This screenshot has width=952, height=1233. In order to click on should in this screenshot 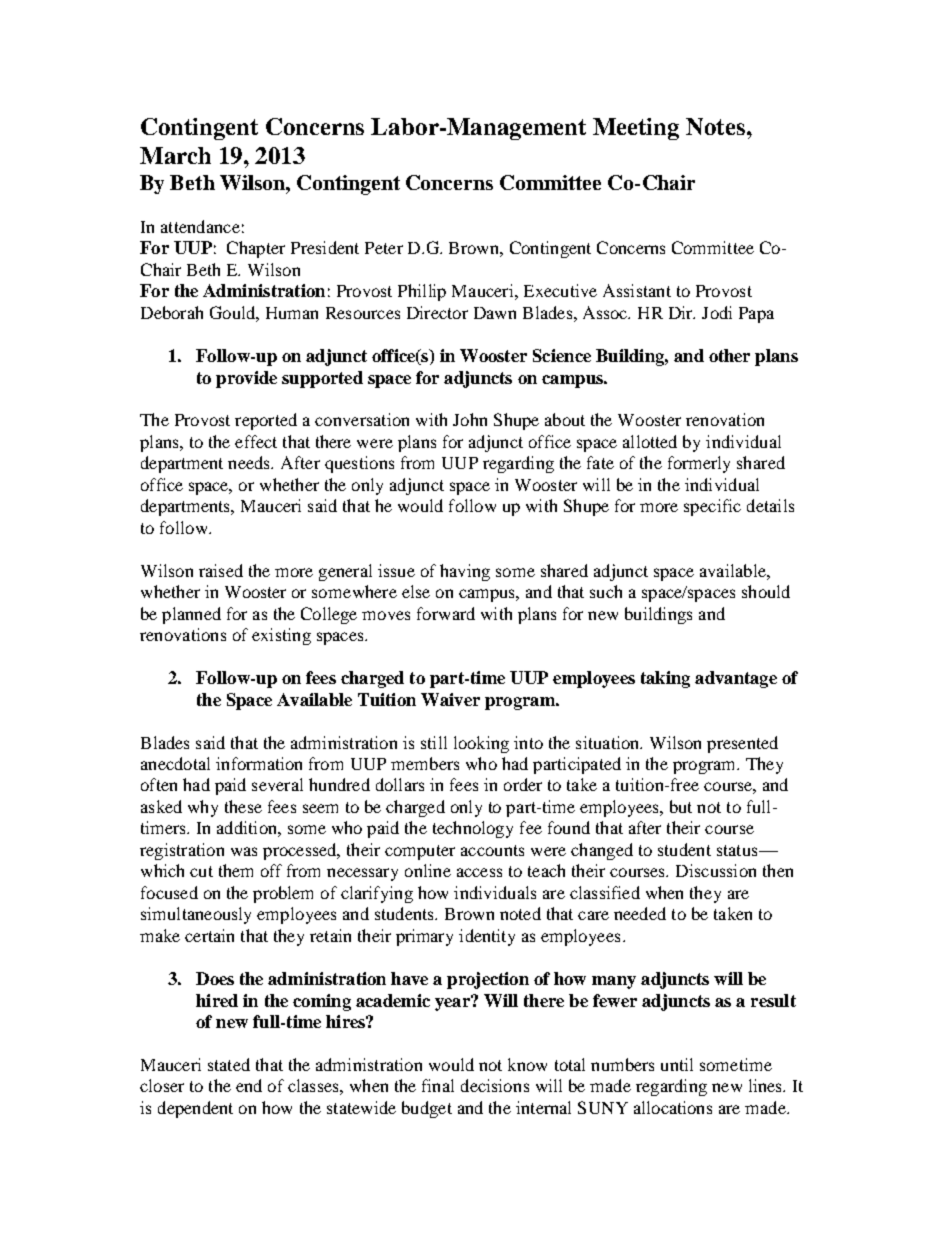, I will do `click(766, 591)`.
